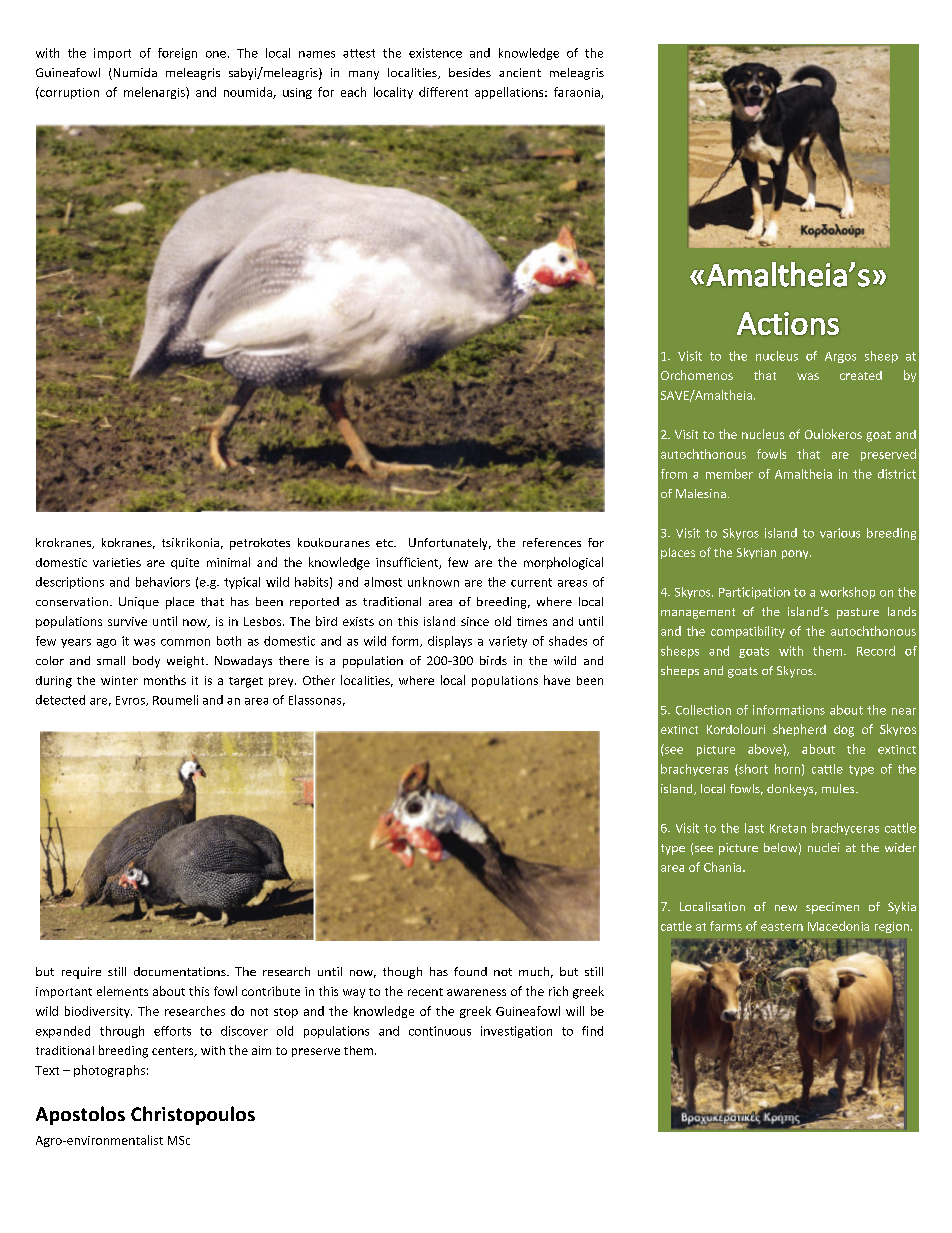 The height and width of the screenshot is (1233, 952). Describe the element at coordinates (552, 542) in the screenshot. I see `references` at that location.
